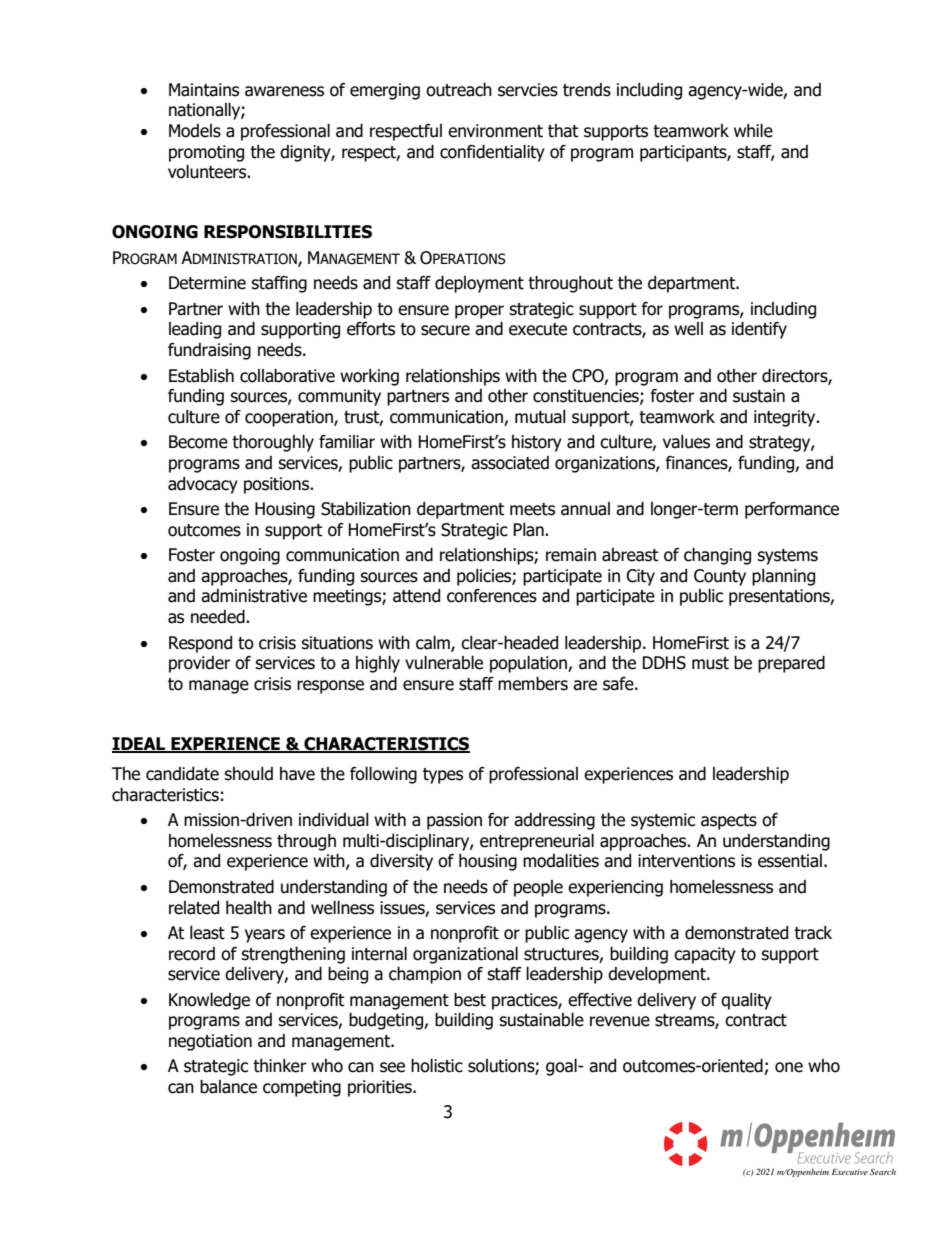 This page has width=952, height=1233. What do you see at coordinates (850, 1172) in the page?
I see `Executive` at bounding box center [850, 1172].
